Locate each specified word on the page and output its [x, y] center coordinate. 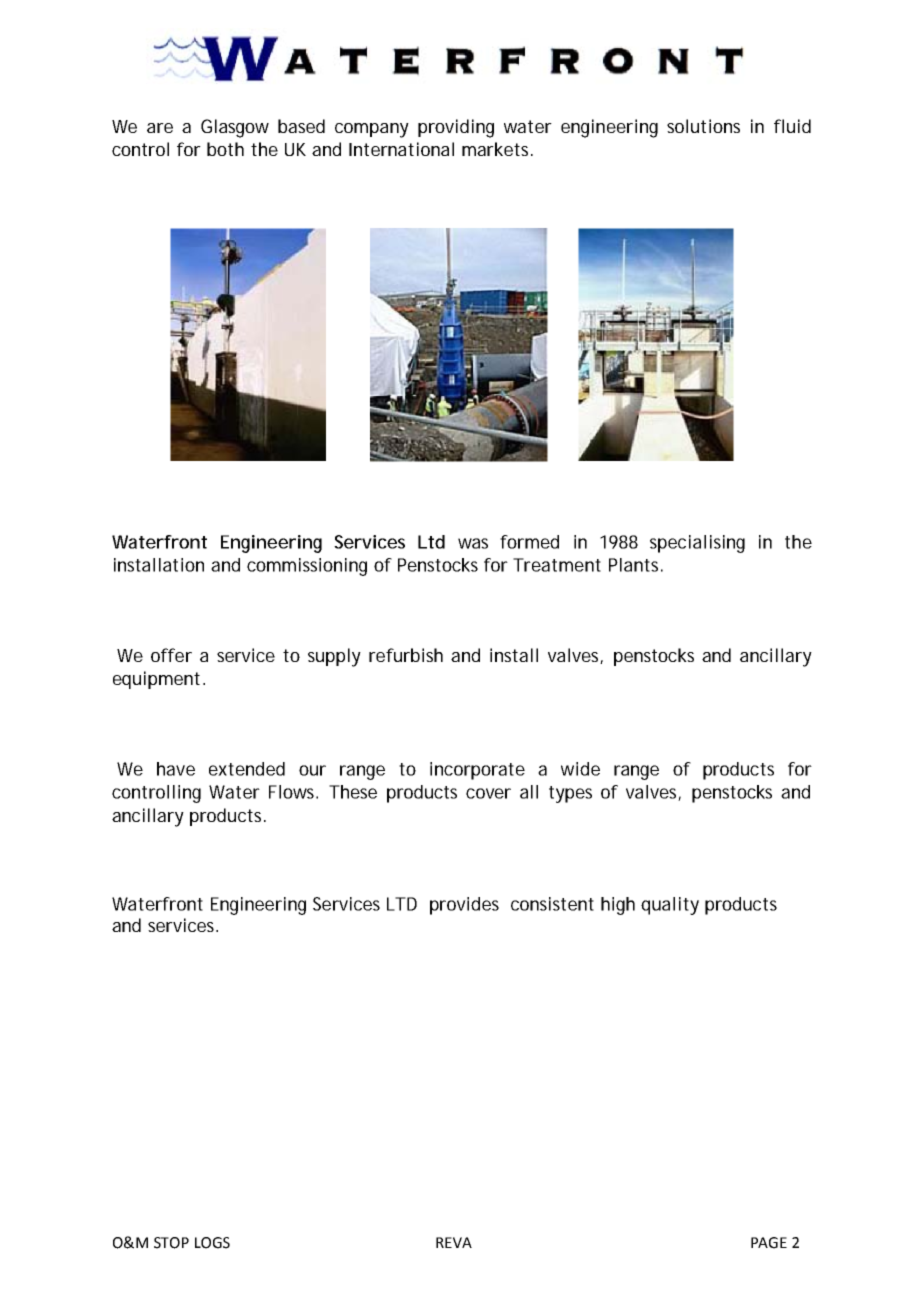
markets [497, 149]
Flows [293, 792]
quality [670, 906]
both [225, 149]
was [473, 543]
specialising [697, 544]
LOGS [212, 1243]
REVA [454, 1242]
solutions [703, 126]
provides [464, 906]
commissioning [307, 567]
